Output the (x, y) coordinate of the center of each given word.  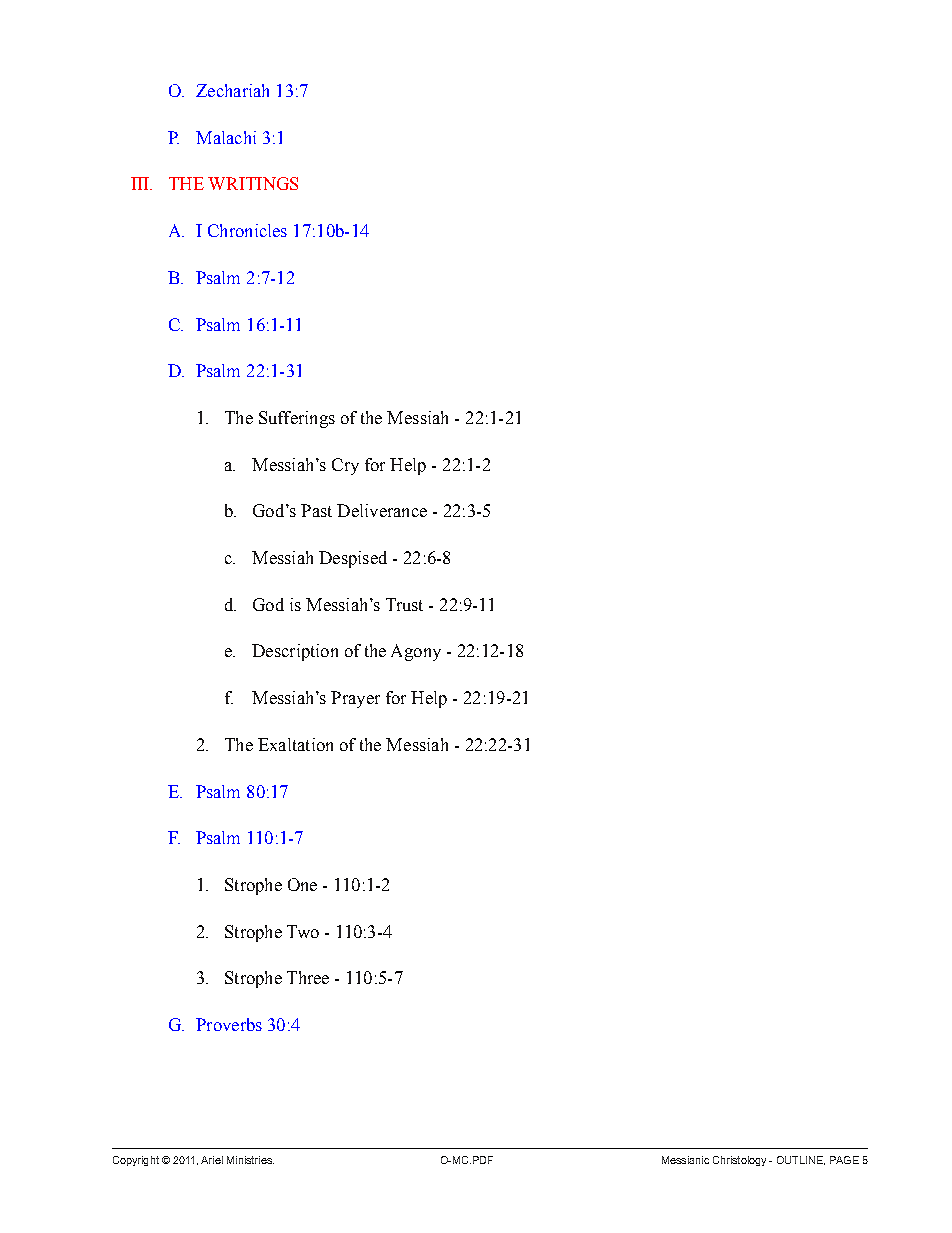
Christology (739, 1161)
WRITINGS (253, 183)
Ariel (212, 1160)
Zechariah (232, 90)
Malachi (226, 137)
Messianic (685, 1160)
